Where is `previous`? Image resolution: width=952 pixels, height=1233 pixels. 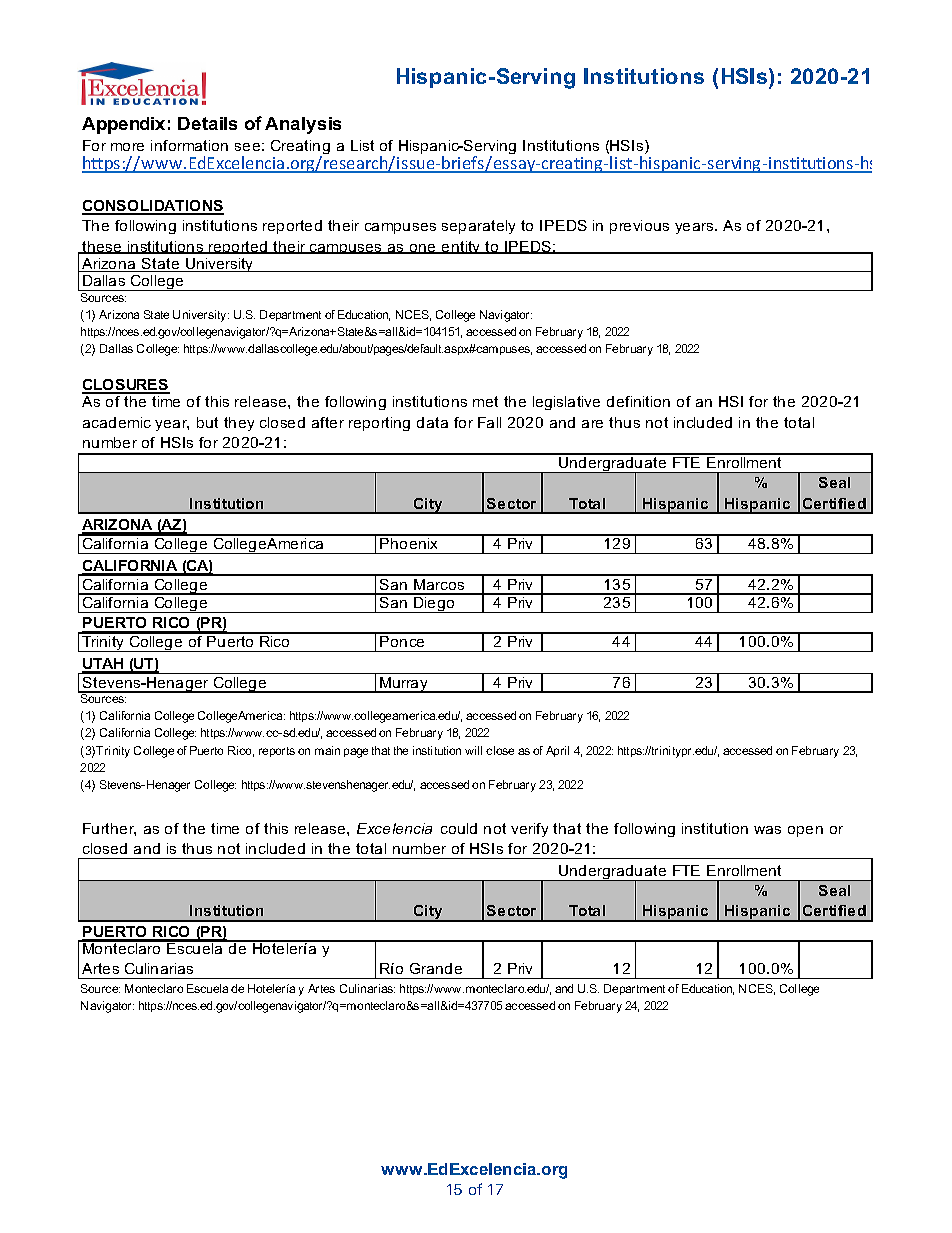
previous is located at coordinates (639, 227).
